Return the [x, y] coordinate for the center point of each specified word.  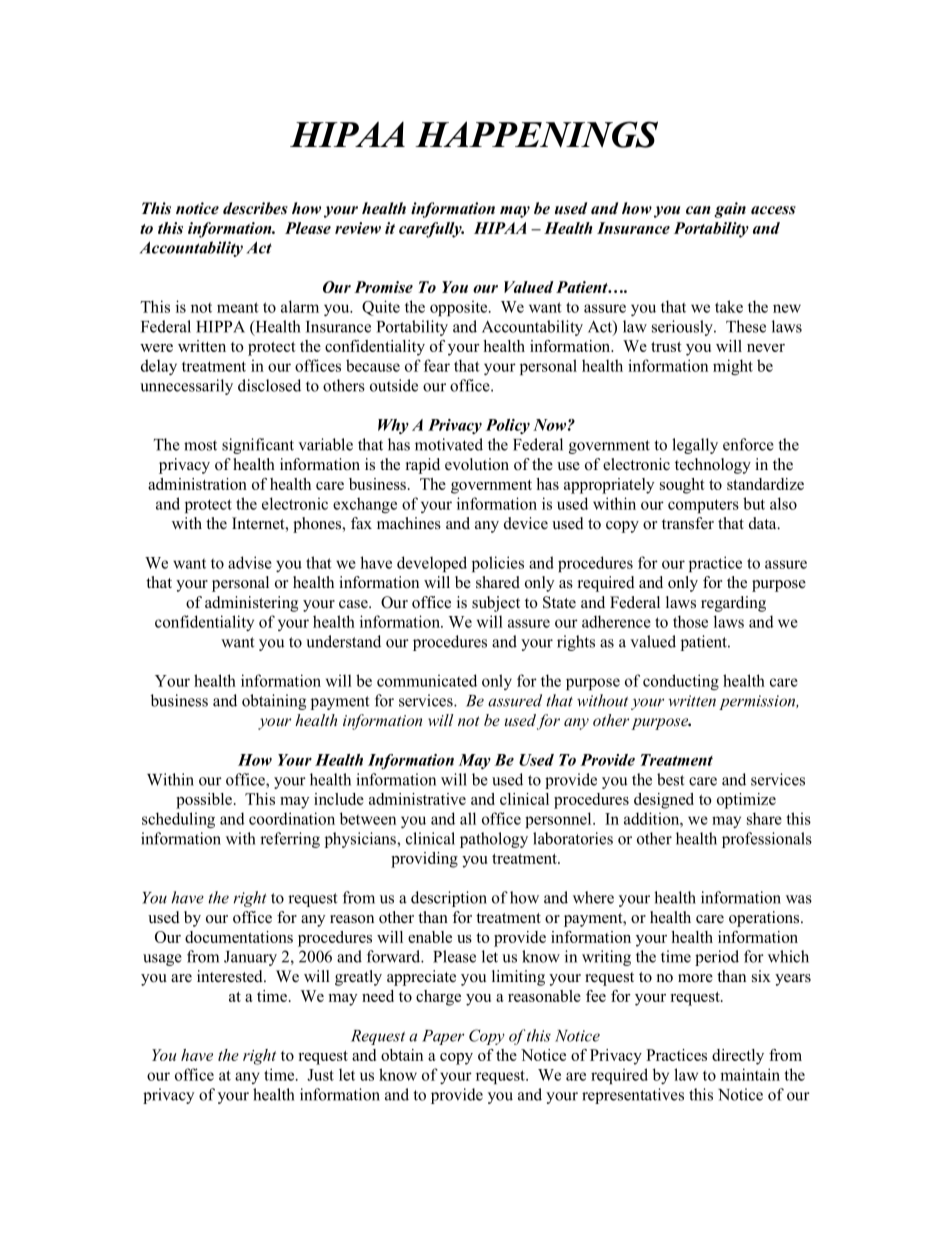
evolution [477, 464]
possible [204, 801]
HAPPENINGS [536, 134]
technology [713, 466]
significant [258, 446]
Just [320, 1075]
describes [255, 208]
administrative [417, 799]
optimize [746, 801]
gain [730, 210]
